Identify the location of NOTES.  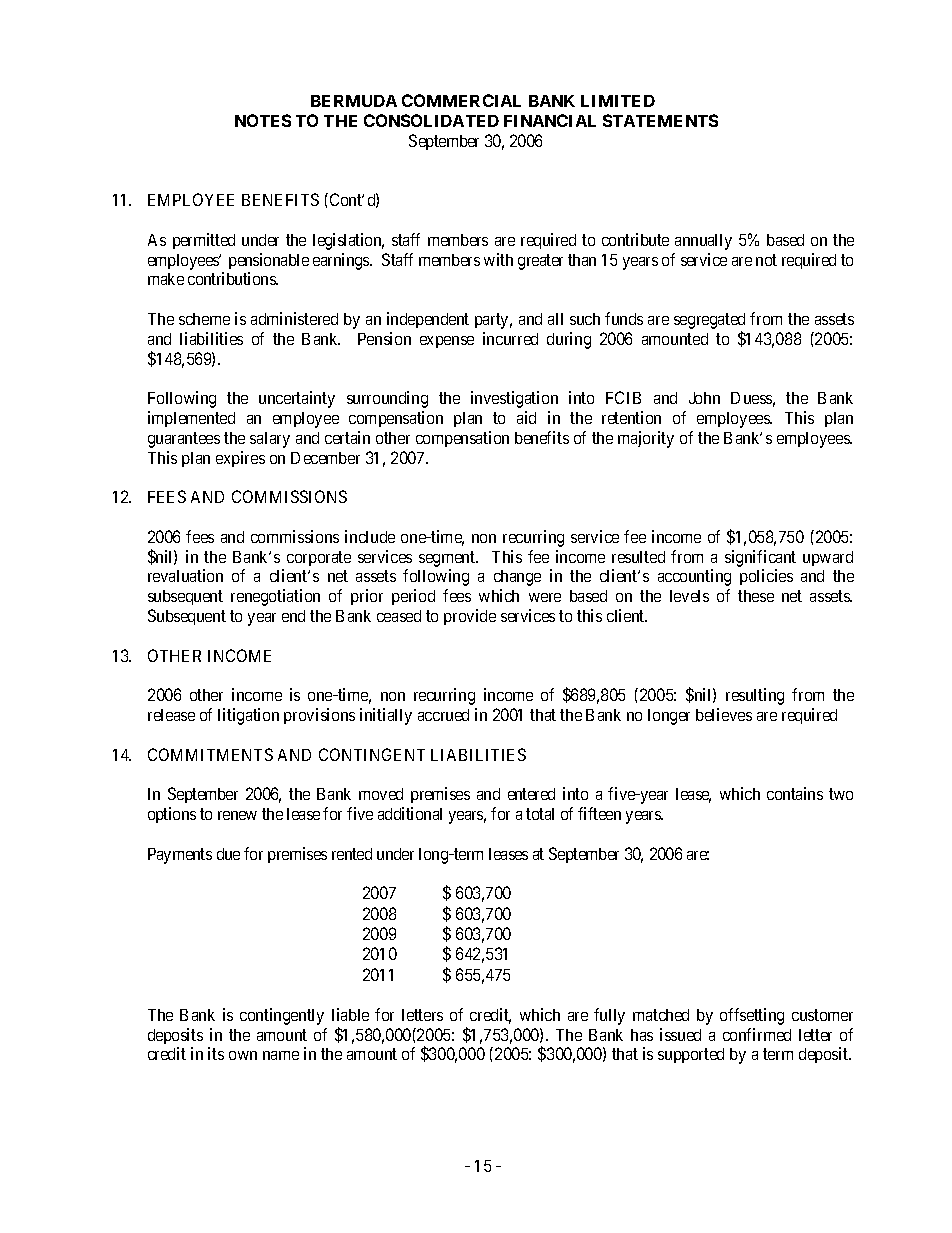
(263, 120).
